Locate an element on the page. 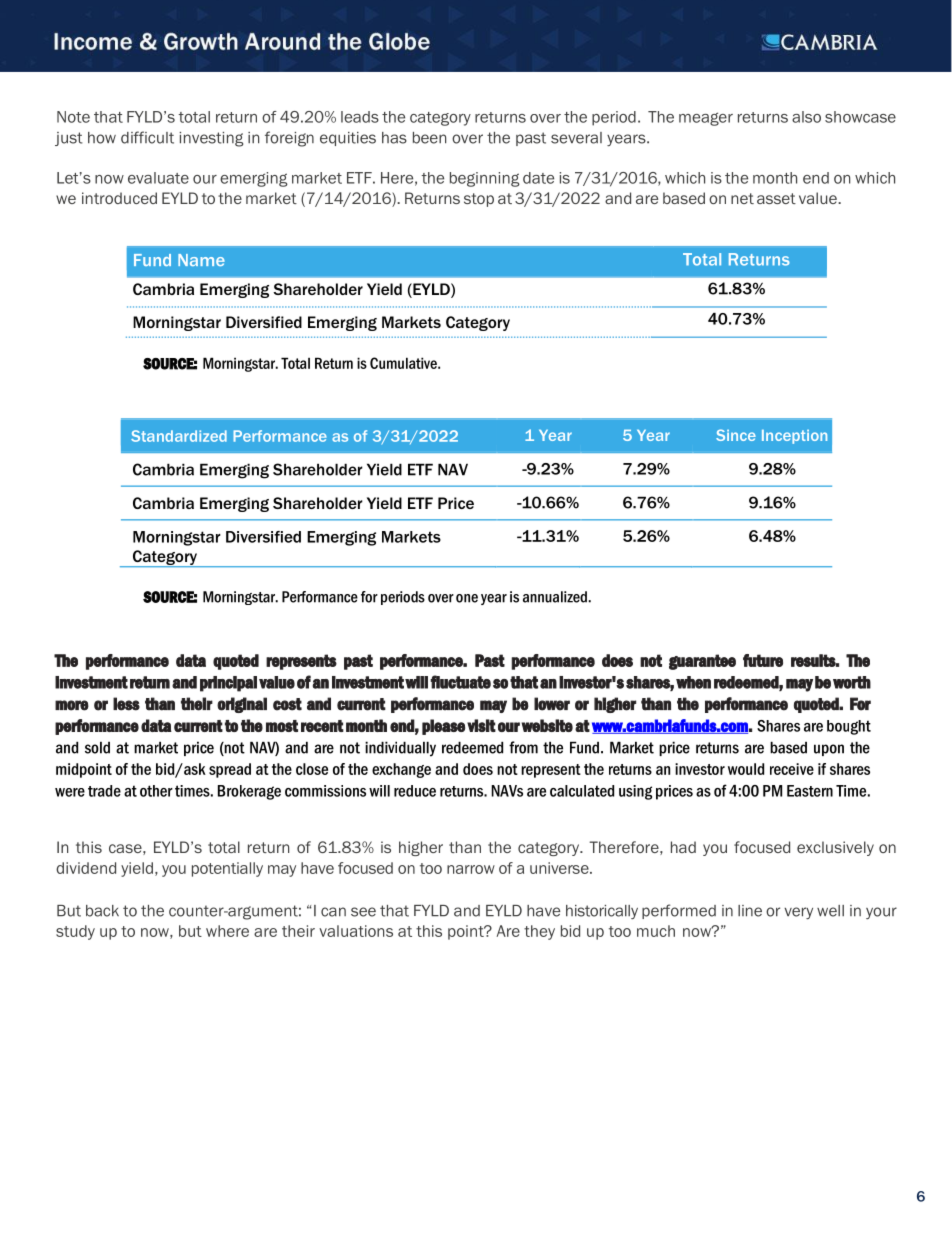  Standardized is located at coordinates (179, 436).
